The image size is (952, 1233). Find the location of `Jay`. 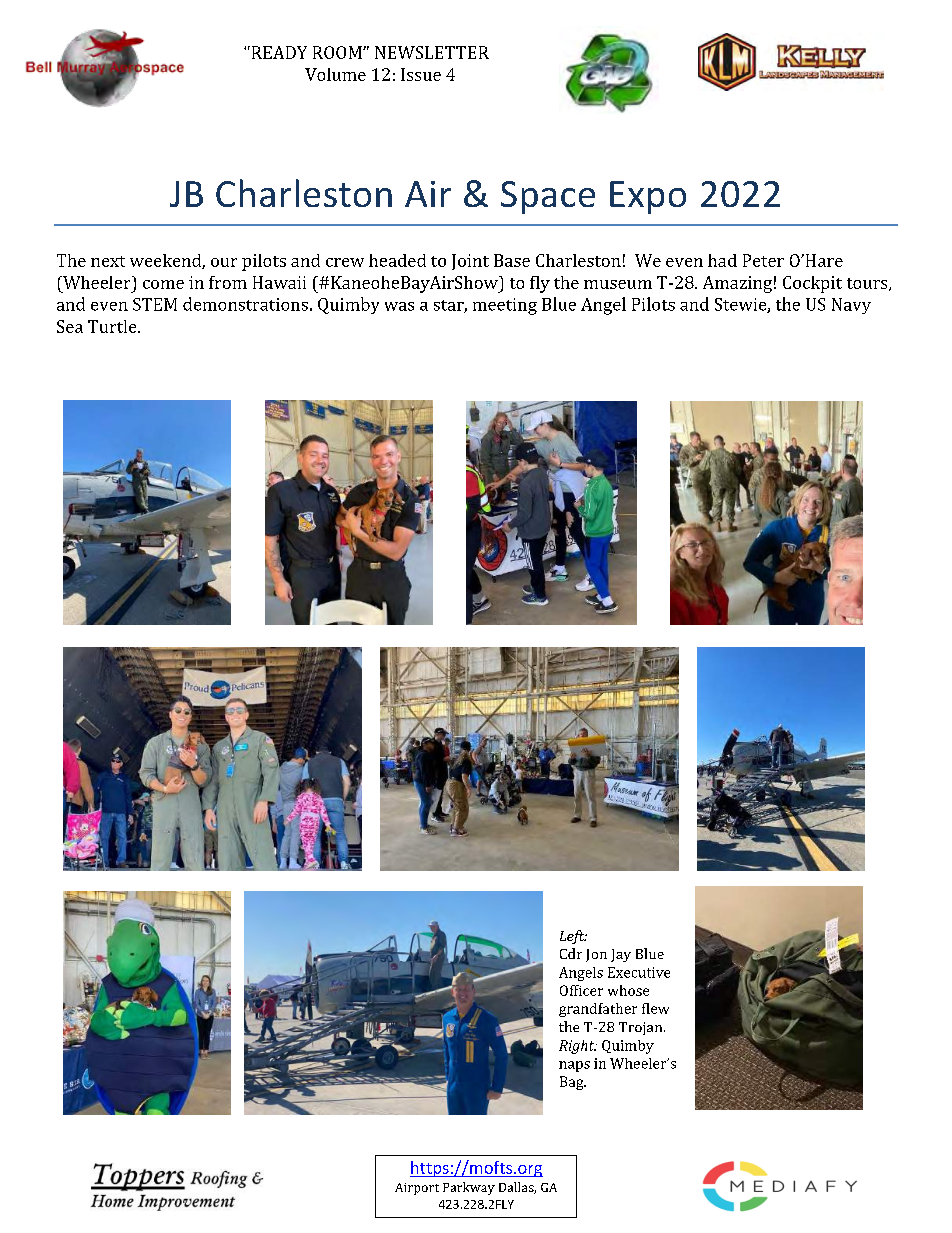

Jay is located at coordinates (621, 955).
